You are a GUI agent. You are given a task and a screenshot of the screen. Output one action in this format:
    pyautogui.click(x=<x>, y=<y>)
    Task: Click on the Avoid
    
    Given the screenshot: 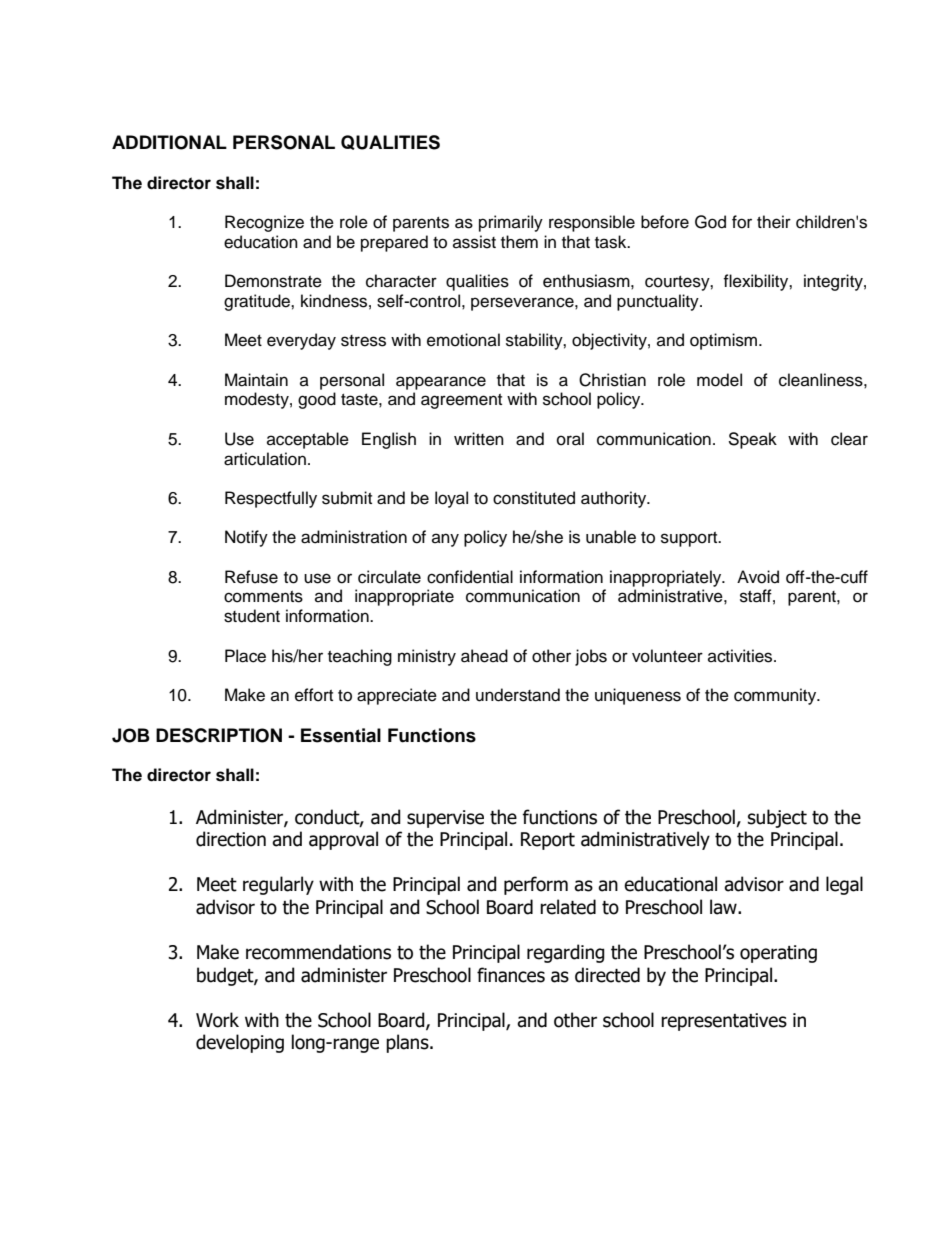 What is the action you would take?
    pyautogui.click(x=758, y=577)
